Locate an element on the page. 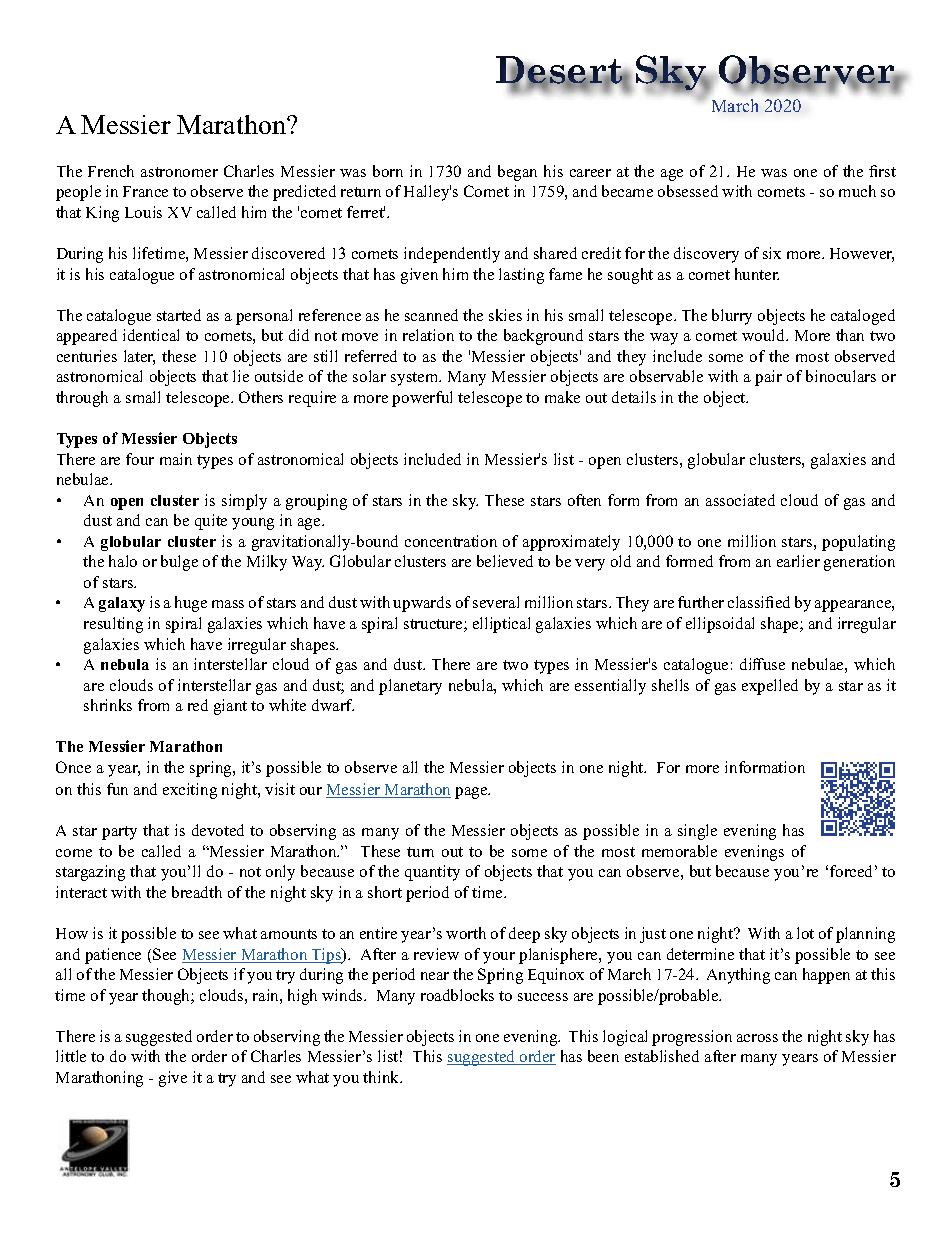 The height and width of the document is (1233, 952). much is located at coordinates (857, 191).
